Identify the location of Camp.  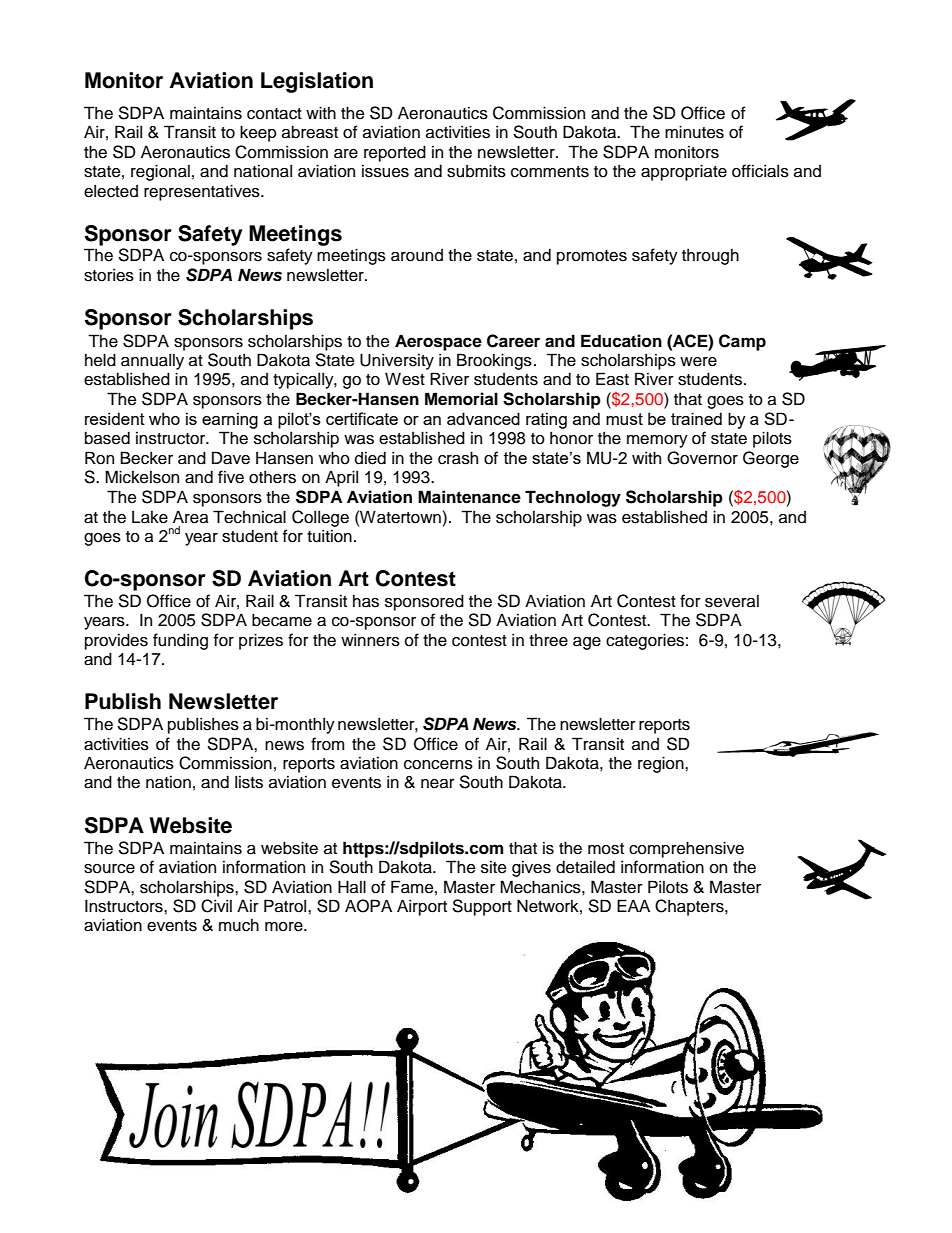
(742, 342).
